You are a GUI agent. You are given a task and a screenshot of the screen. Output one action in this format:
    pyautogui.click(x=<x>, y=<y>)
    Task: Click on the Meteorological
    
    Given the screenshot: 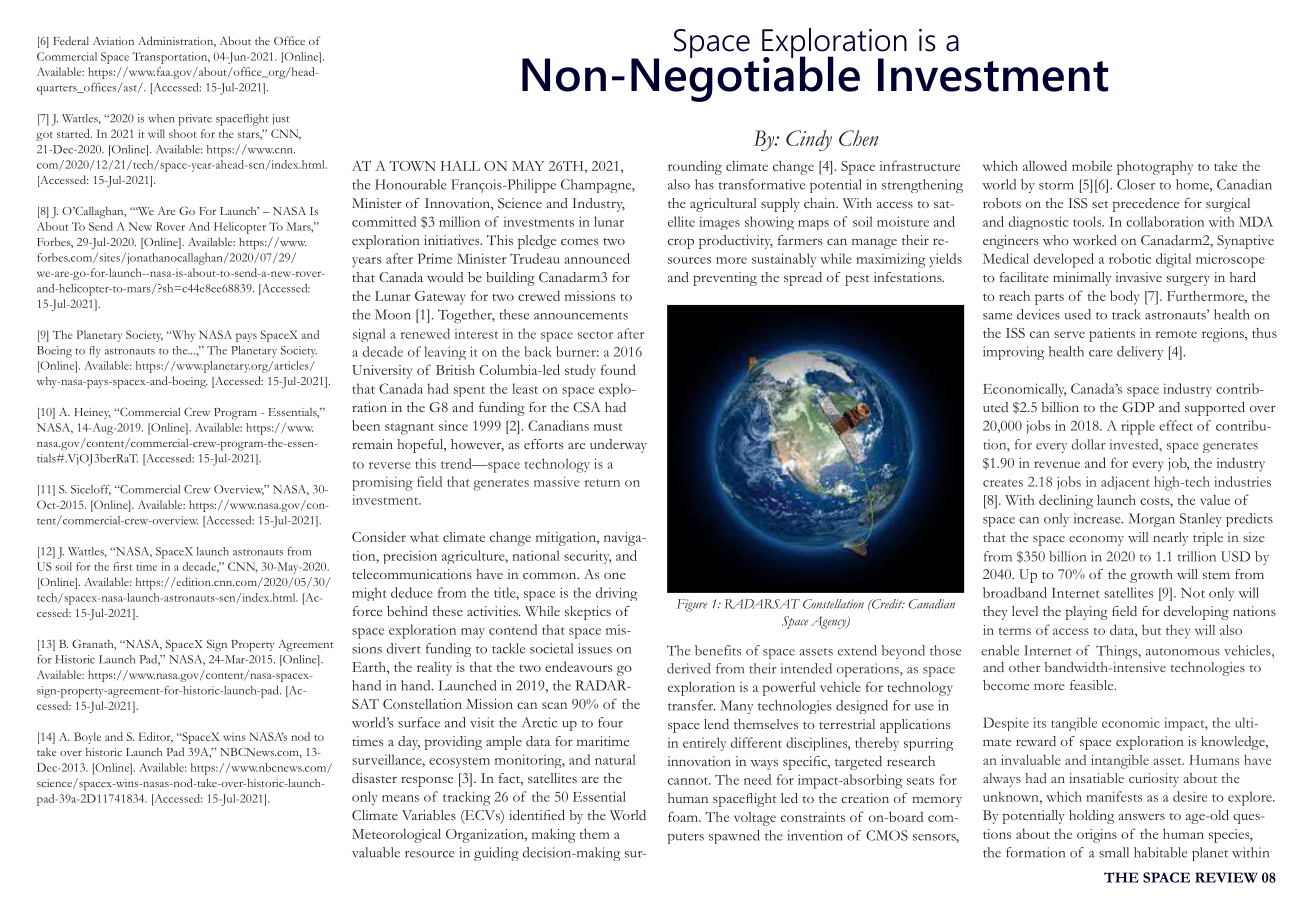 What is the action you would take?
    pyautogui.click(x=396, y=836)
